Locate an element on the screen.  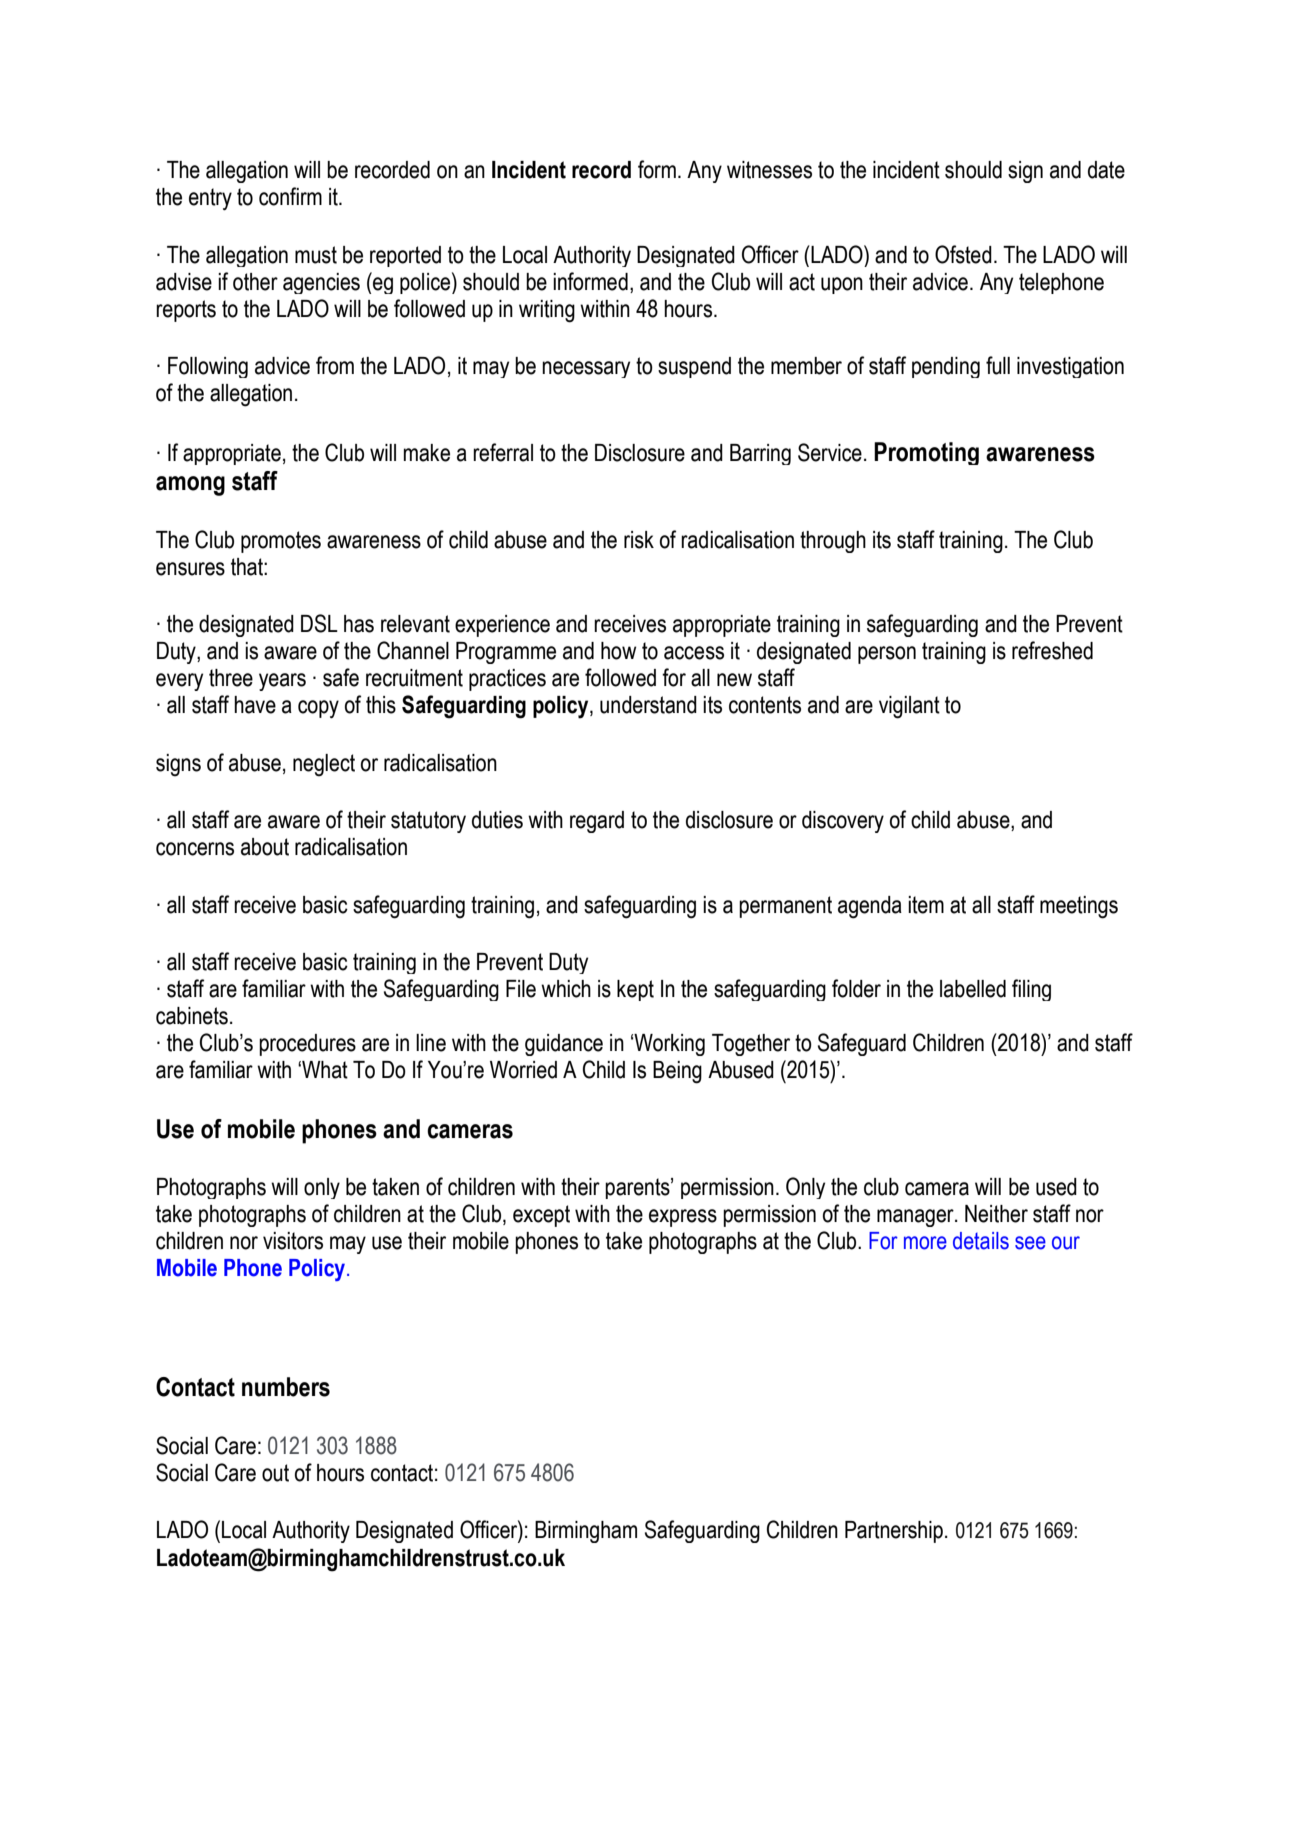
Ofsted is located at coordinates (963, 254).
